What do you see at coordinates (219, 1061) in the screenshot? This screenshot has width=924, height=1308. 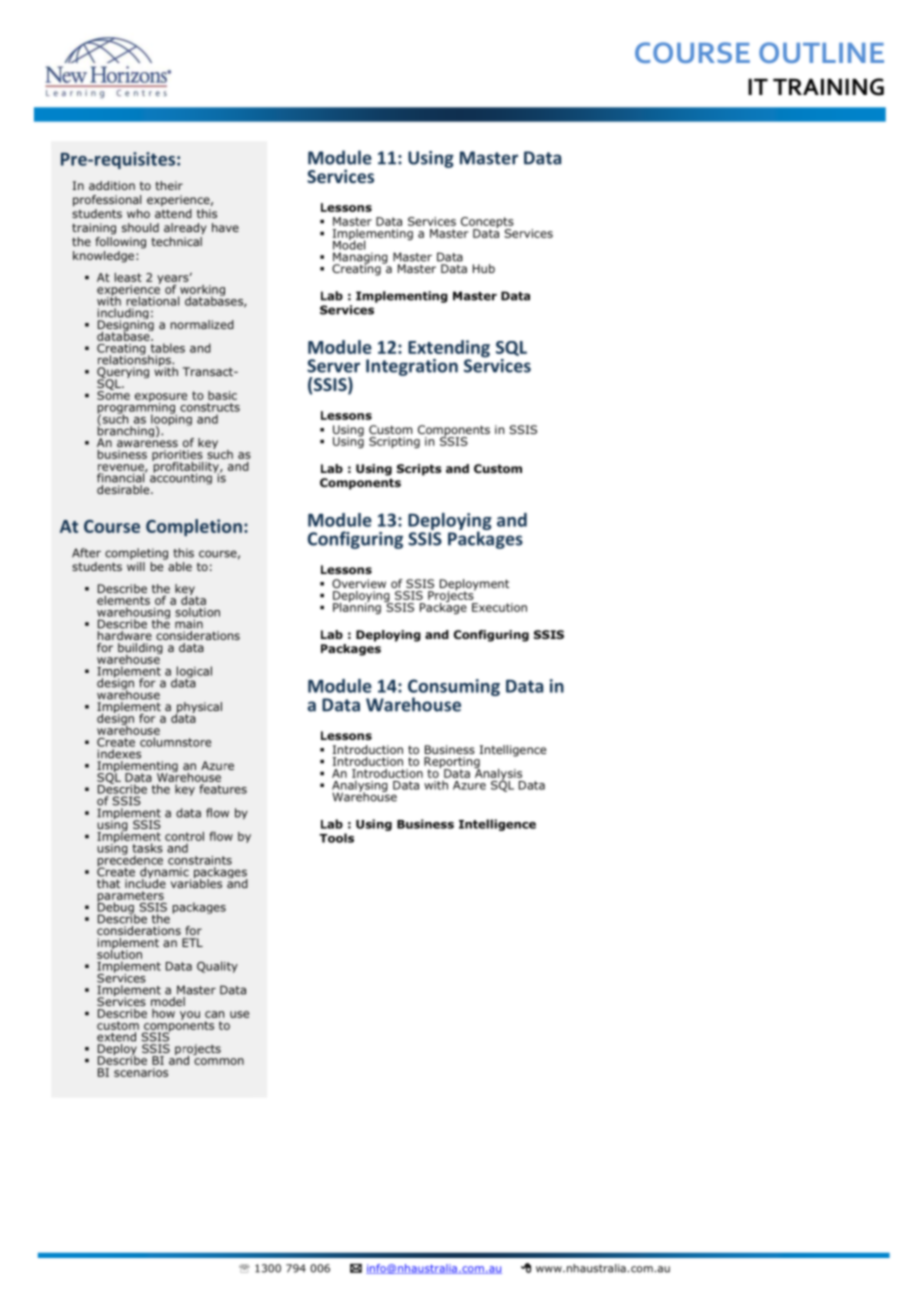 I see `common` at bounding box center [219, 1061].
